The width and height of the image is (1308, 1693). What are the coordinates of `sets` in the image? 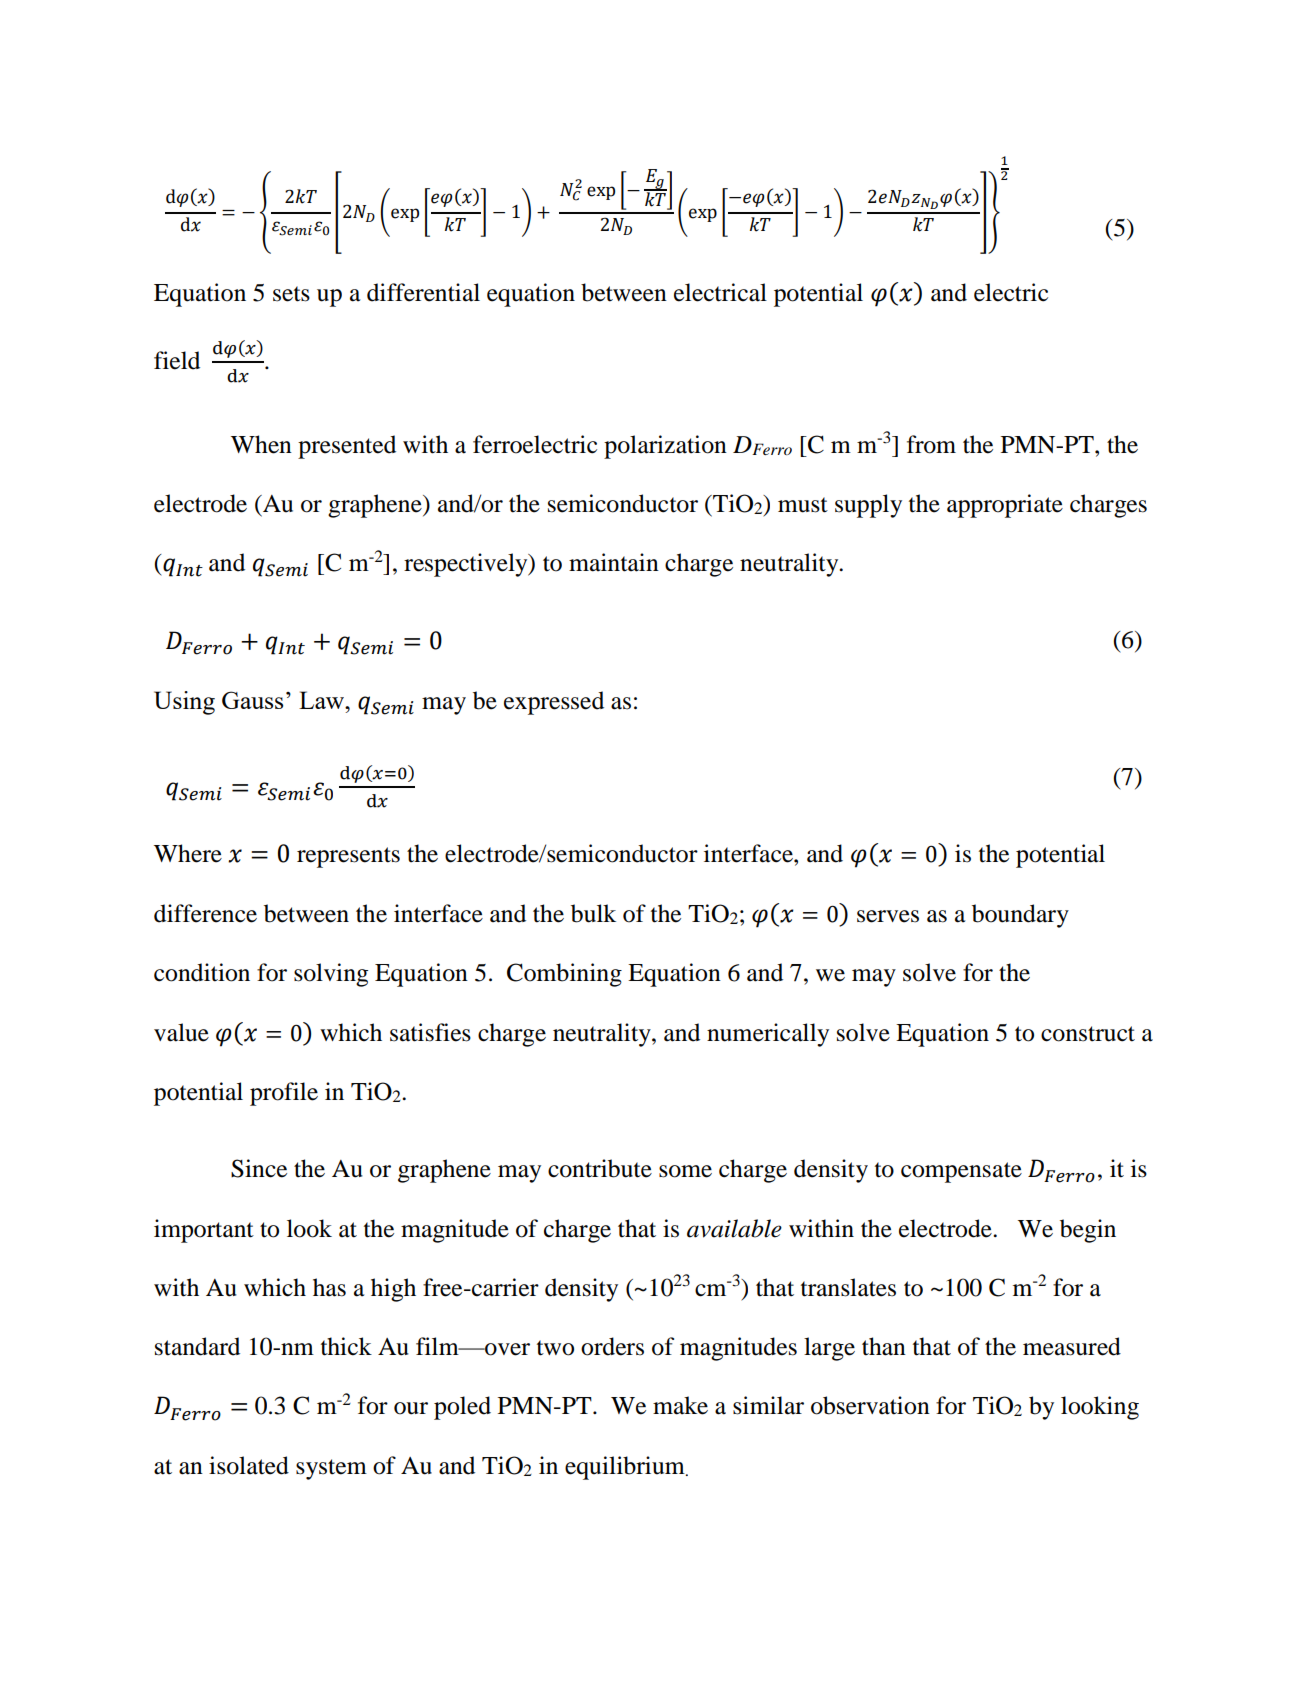 It's located at (291, 294).
